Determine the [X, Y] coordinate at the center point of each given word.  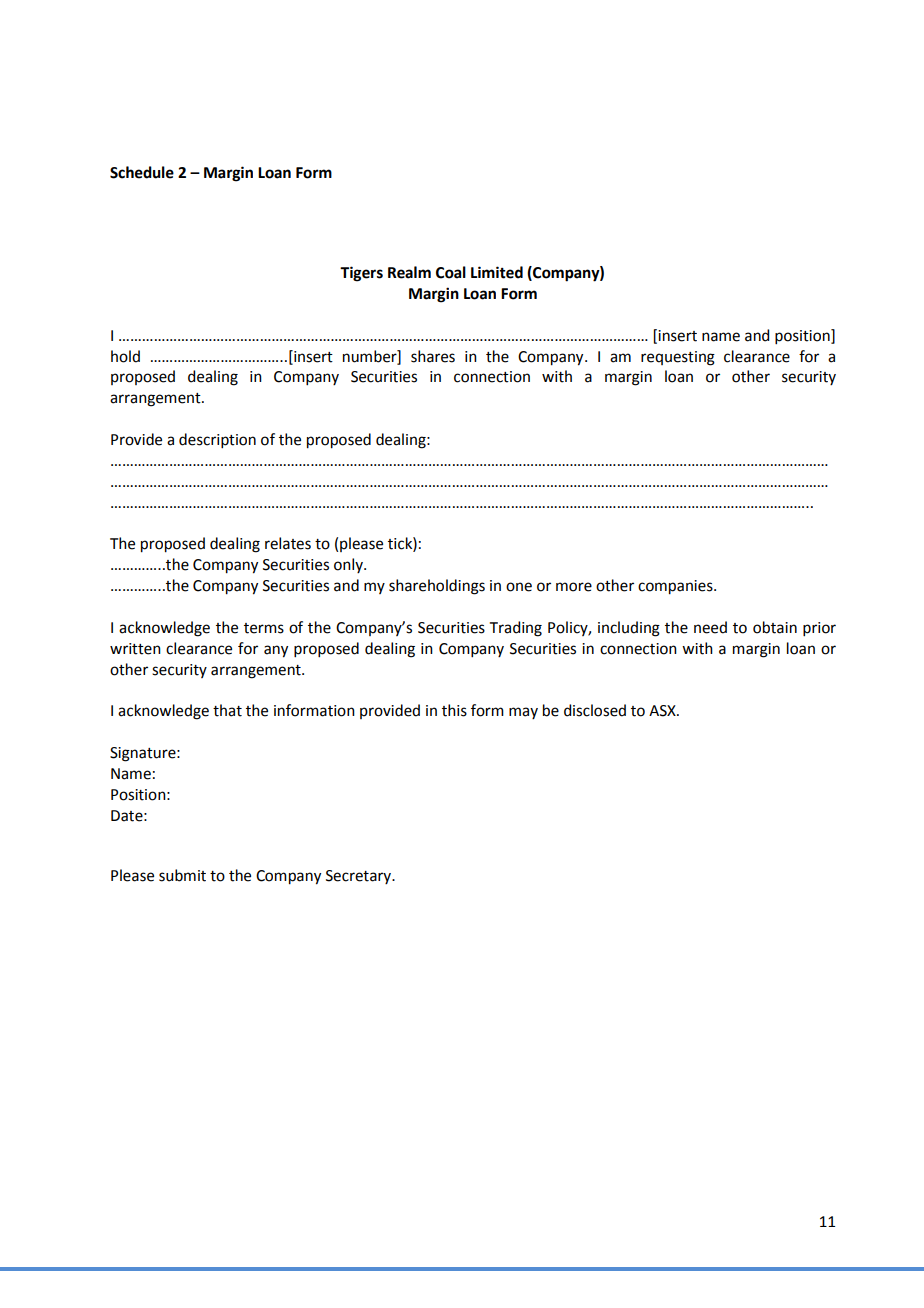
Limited [497, 272]
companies [676, 587]
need [710, 627]
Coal [451, 272]
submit [182, 875]
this [454, 710]
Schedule [142, 172]
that [227, 710]
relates [288, 543]
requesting [678, 358]
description [217, 440]
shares [433, 356]
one [519, 587]
